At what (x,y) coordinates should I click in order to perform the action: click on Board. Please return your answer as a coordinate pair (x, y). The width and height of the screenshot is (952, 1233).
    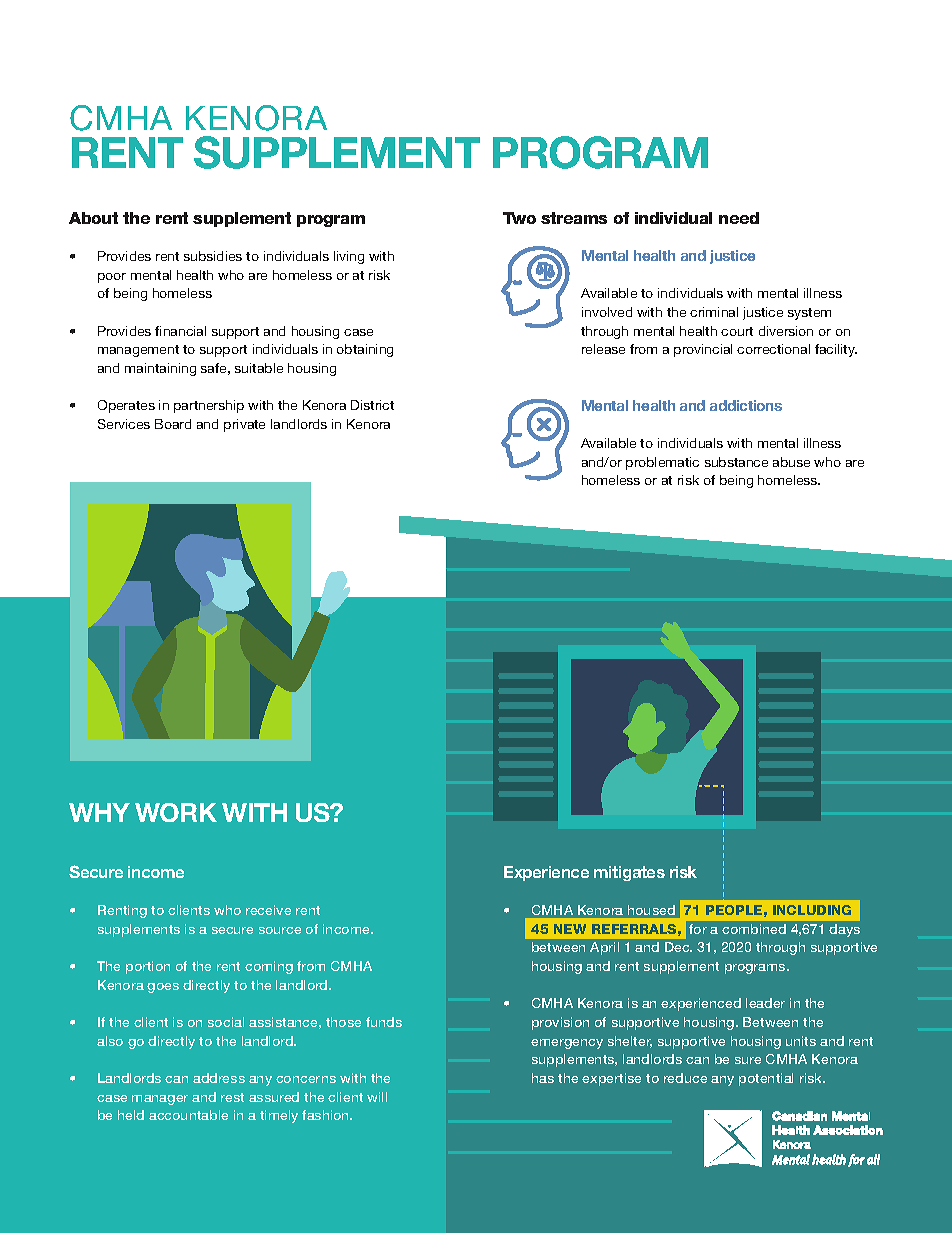
    Looking at the image, I should click on (173, 424).
